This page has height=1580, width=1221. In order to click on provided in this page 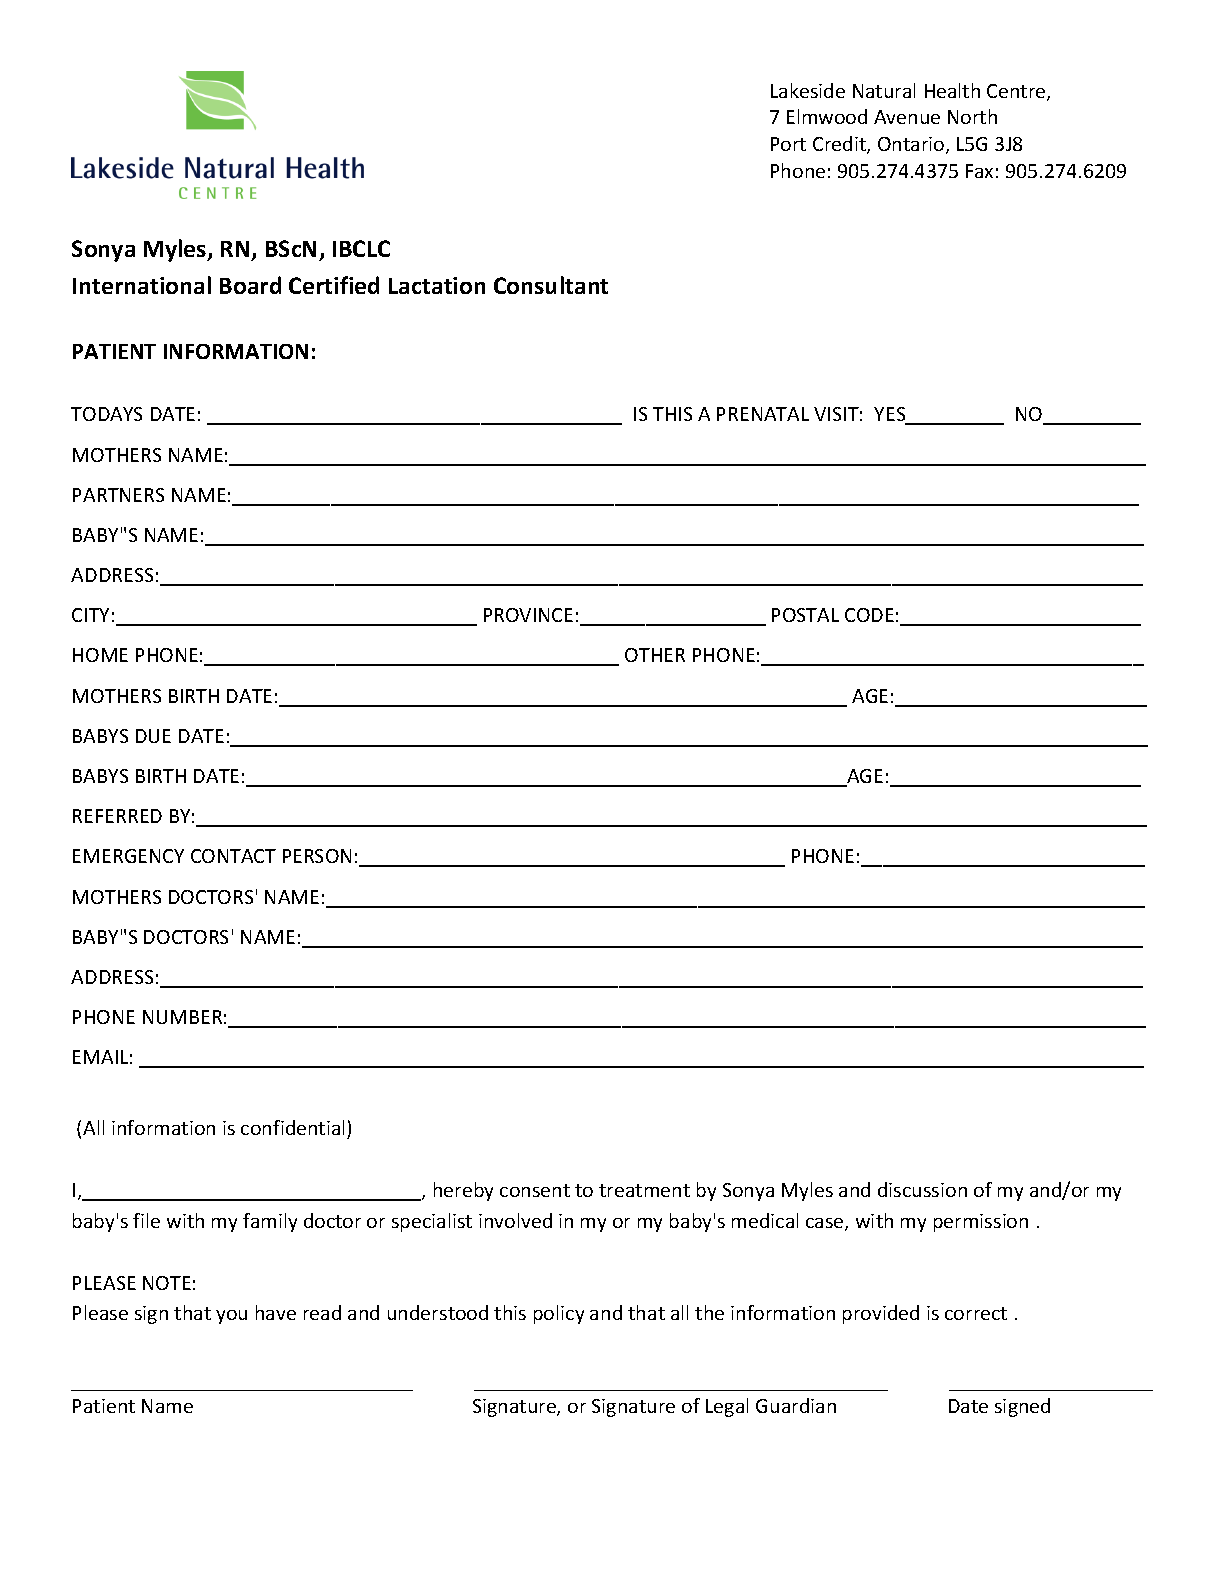, I will do `click(881, 1314)`.
